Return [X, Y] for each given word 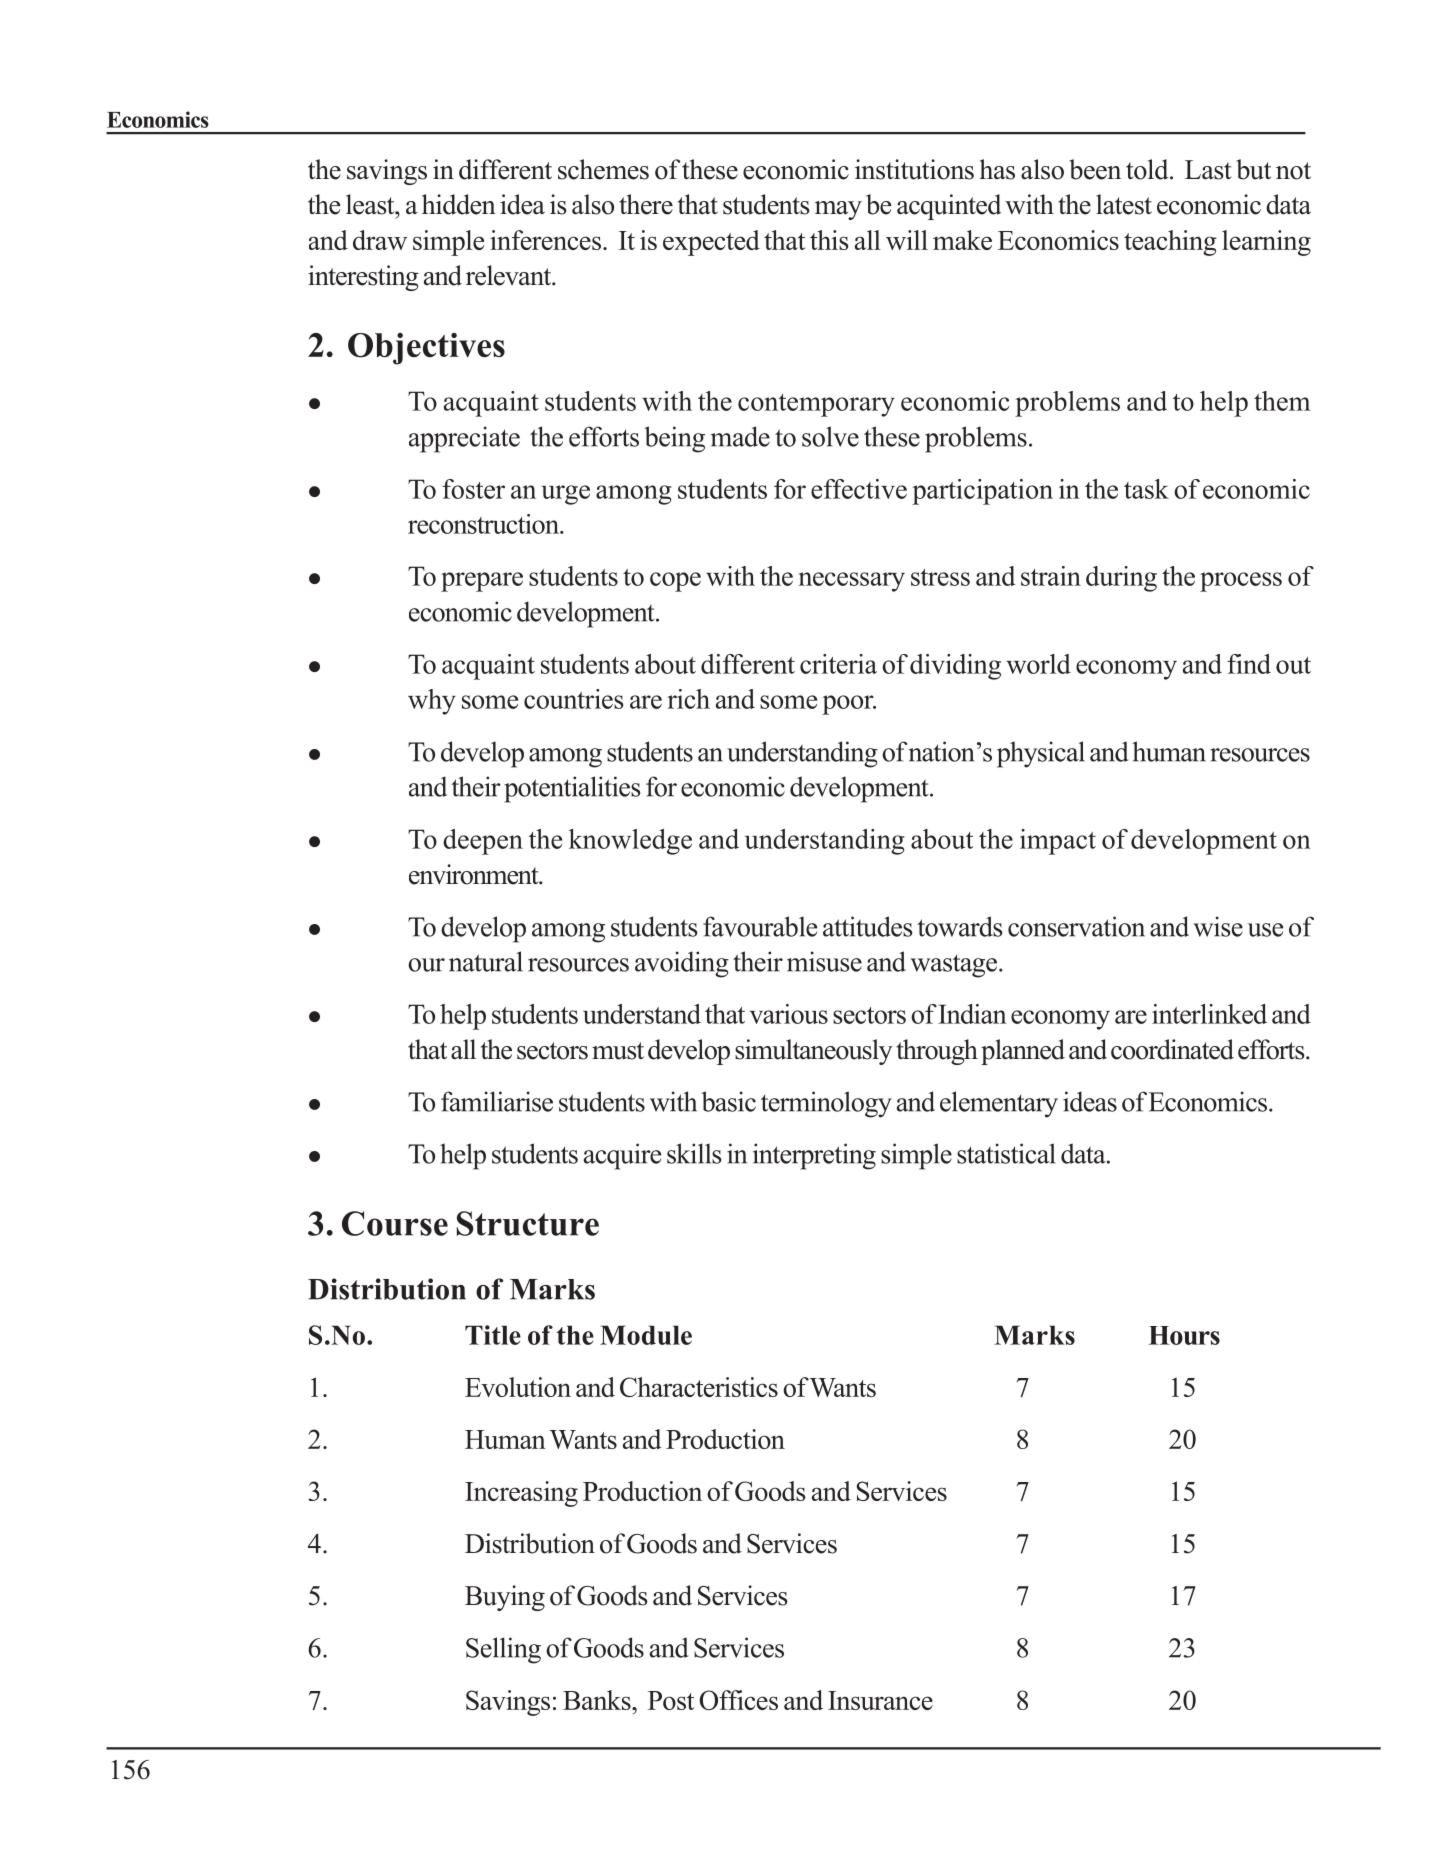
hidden [459, 204]
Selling [503, 1650]
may [838, 210]
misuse [824, 961]
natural [486, 961]
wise [1218, 926]
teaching [1170, 243]
